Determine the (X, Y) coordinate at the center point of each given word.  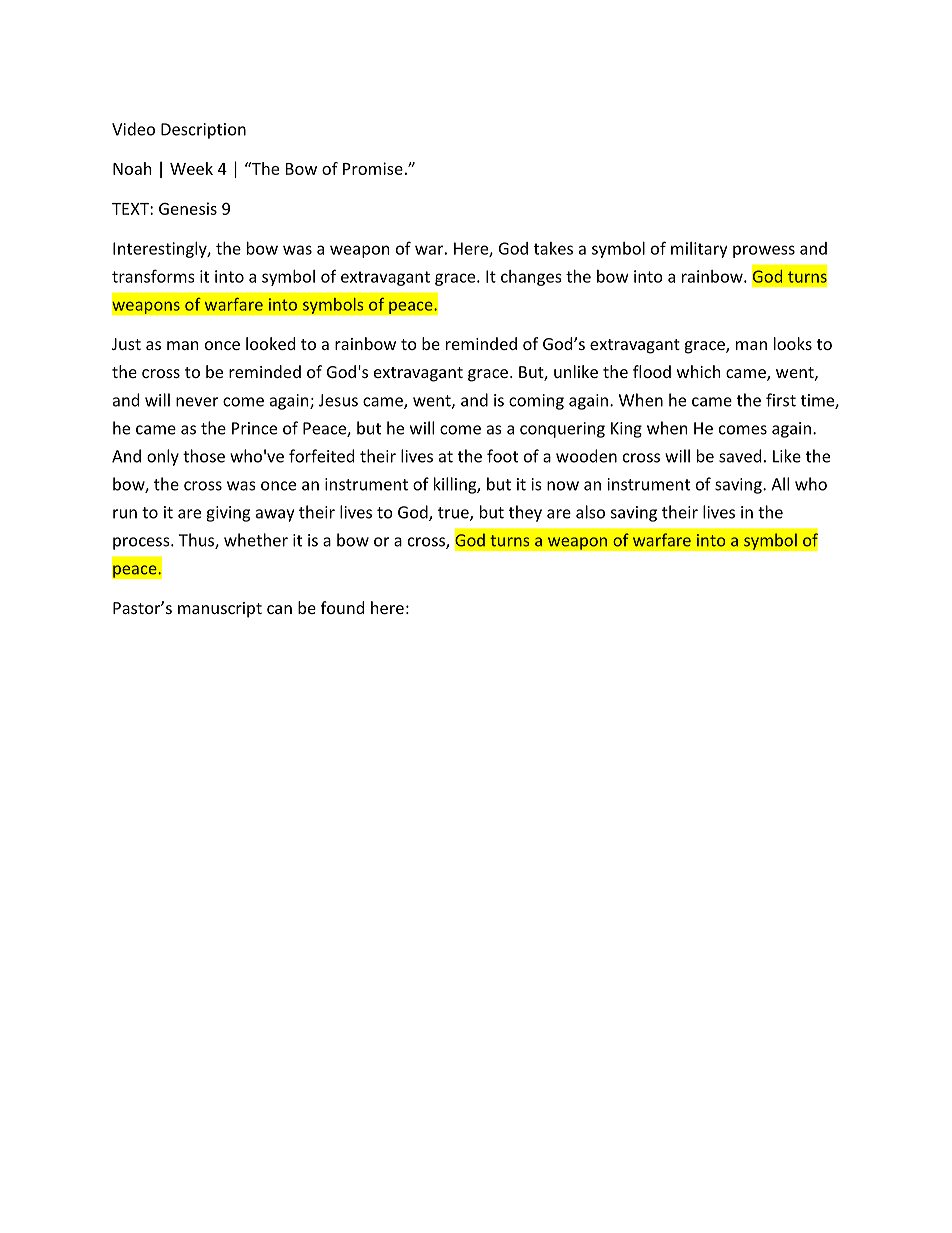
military (699, 250)
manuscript (220, 610)
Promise (373, 168)
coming (536, 402)
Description (203, 131)
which (699, 371)
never (197, 402)
